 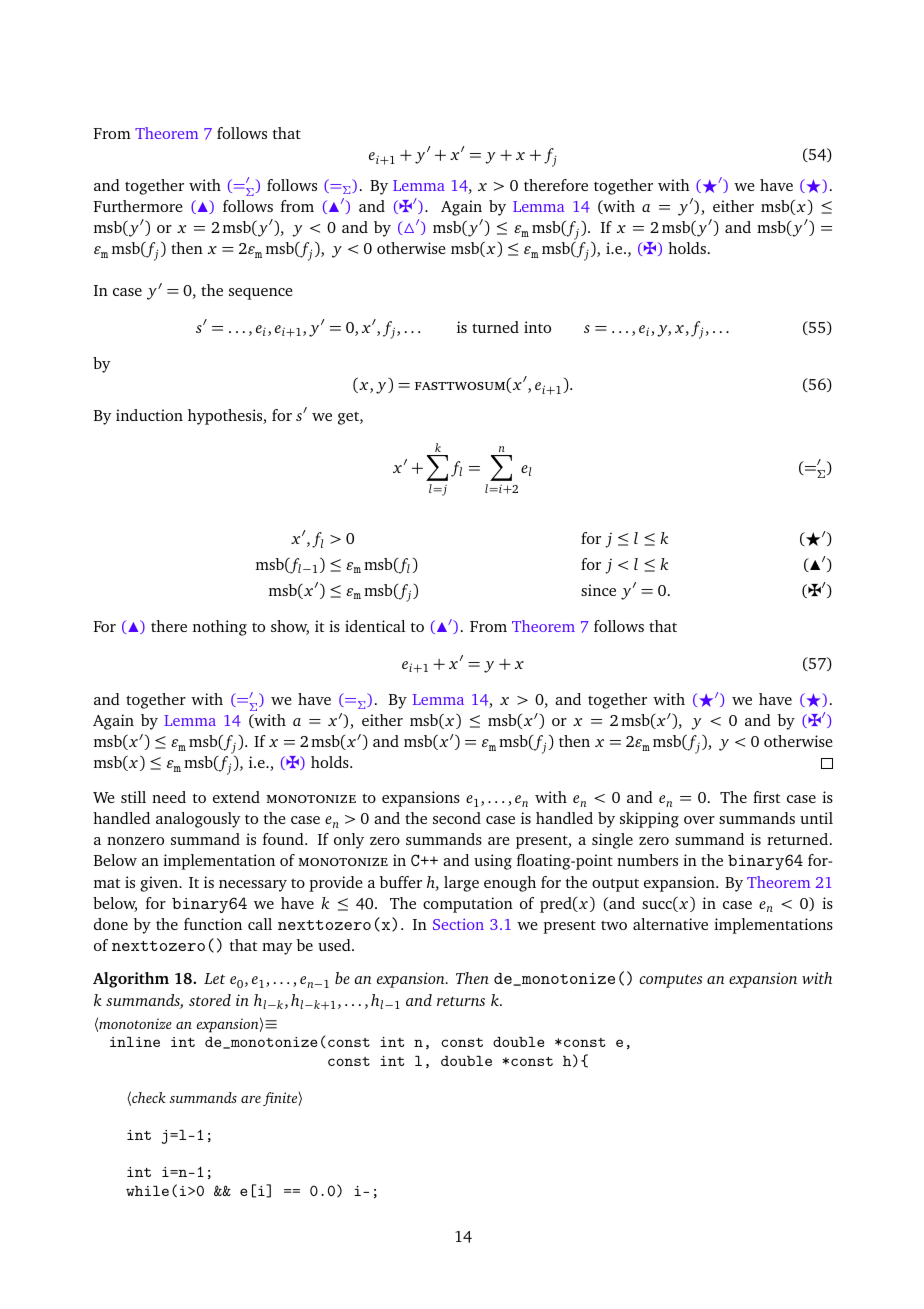 What do you see at coordinates (220, 628) in the screenshot?
I see `nothing` at bounding box center [220, 628].
